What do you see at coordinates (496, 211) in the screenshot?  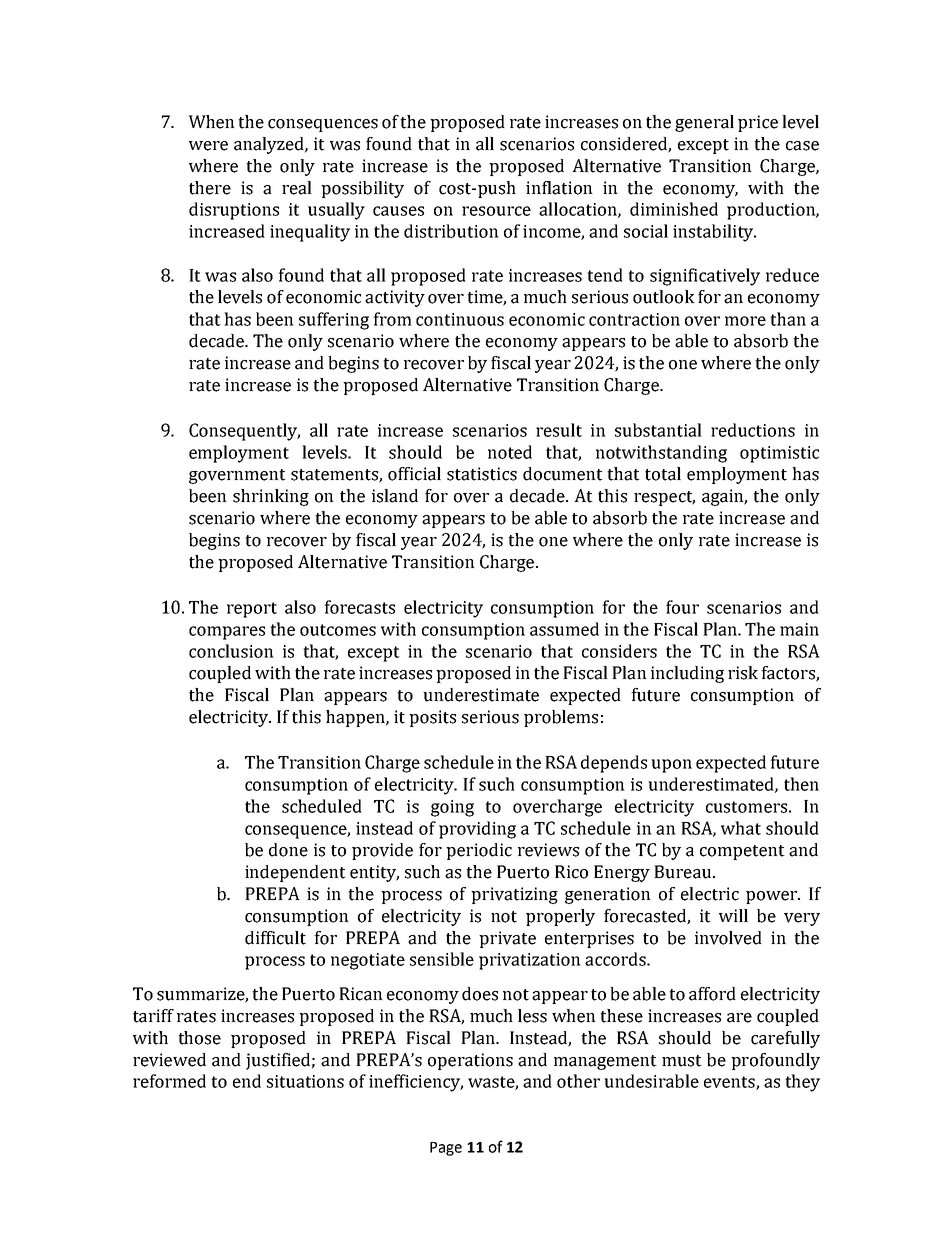 I see `resource` at bounding box center [496, 211].
